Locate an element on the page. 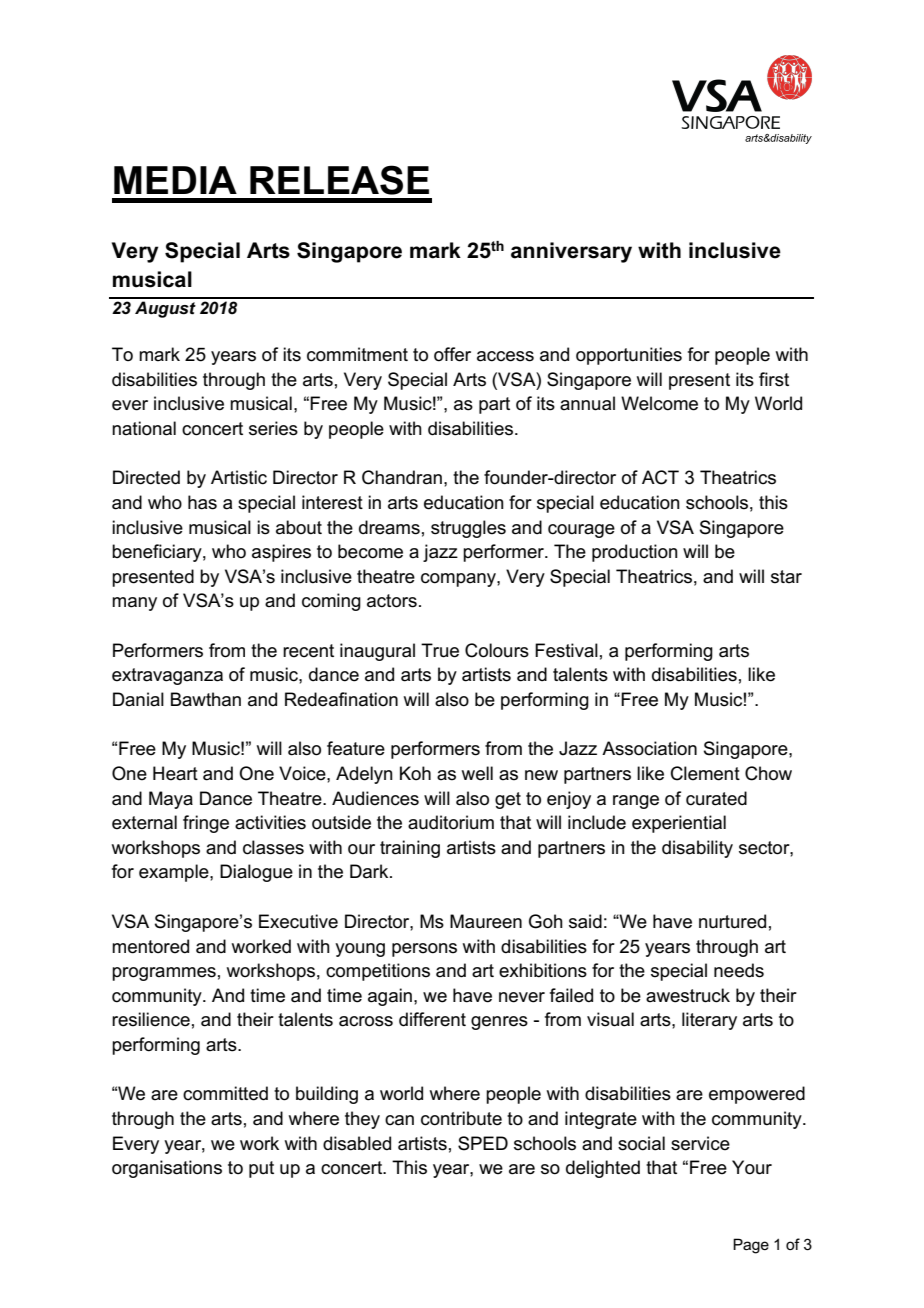  persons is located at coordinates (424, 950).
